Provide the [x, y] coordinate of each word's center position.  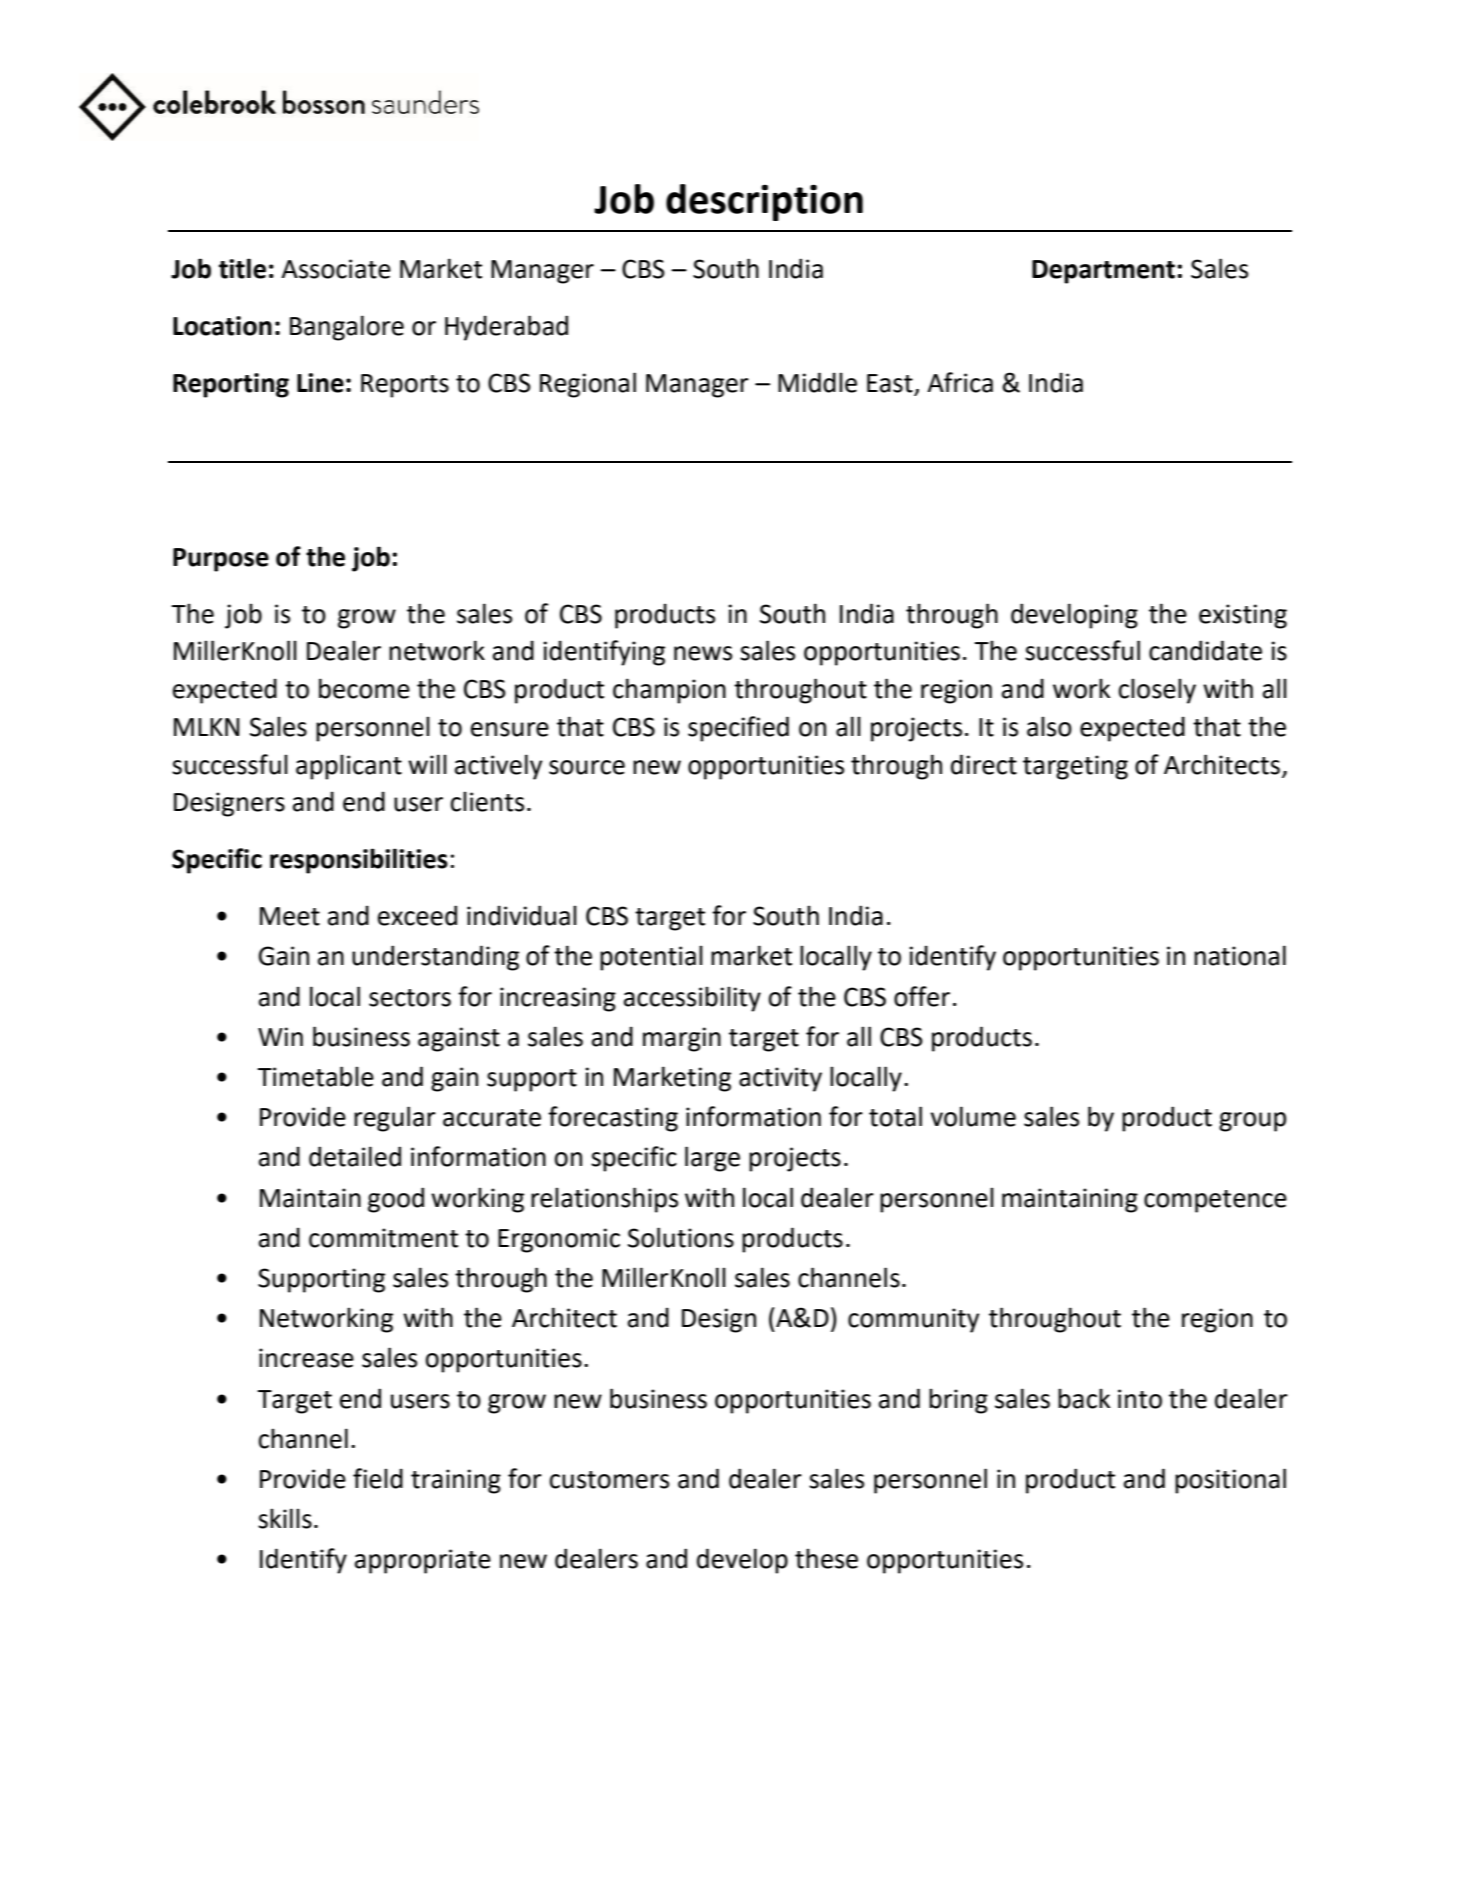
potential [651, 958]
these [826, 1558]
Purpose [221, 560]
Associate [336, 269]
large [712, 1159]
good [396, 1200]
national [1240, 955]
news [703, 653]
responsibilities [359, 861]
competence [1215, 1201]
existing [1243, 616]
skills [285, 1518]
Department [1103, 272]
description [764, 202]
